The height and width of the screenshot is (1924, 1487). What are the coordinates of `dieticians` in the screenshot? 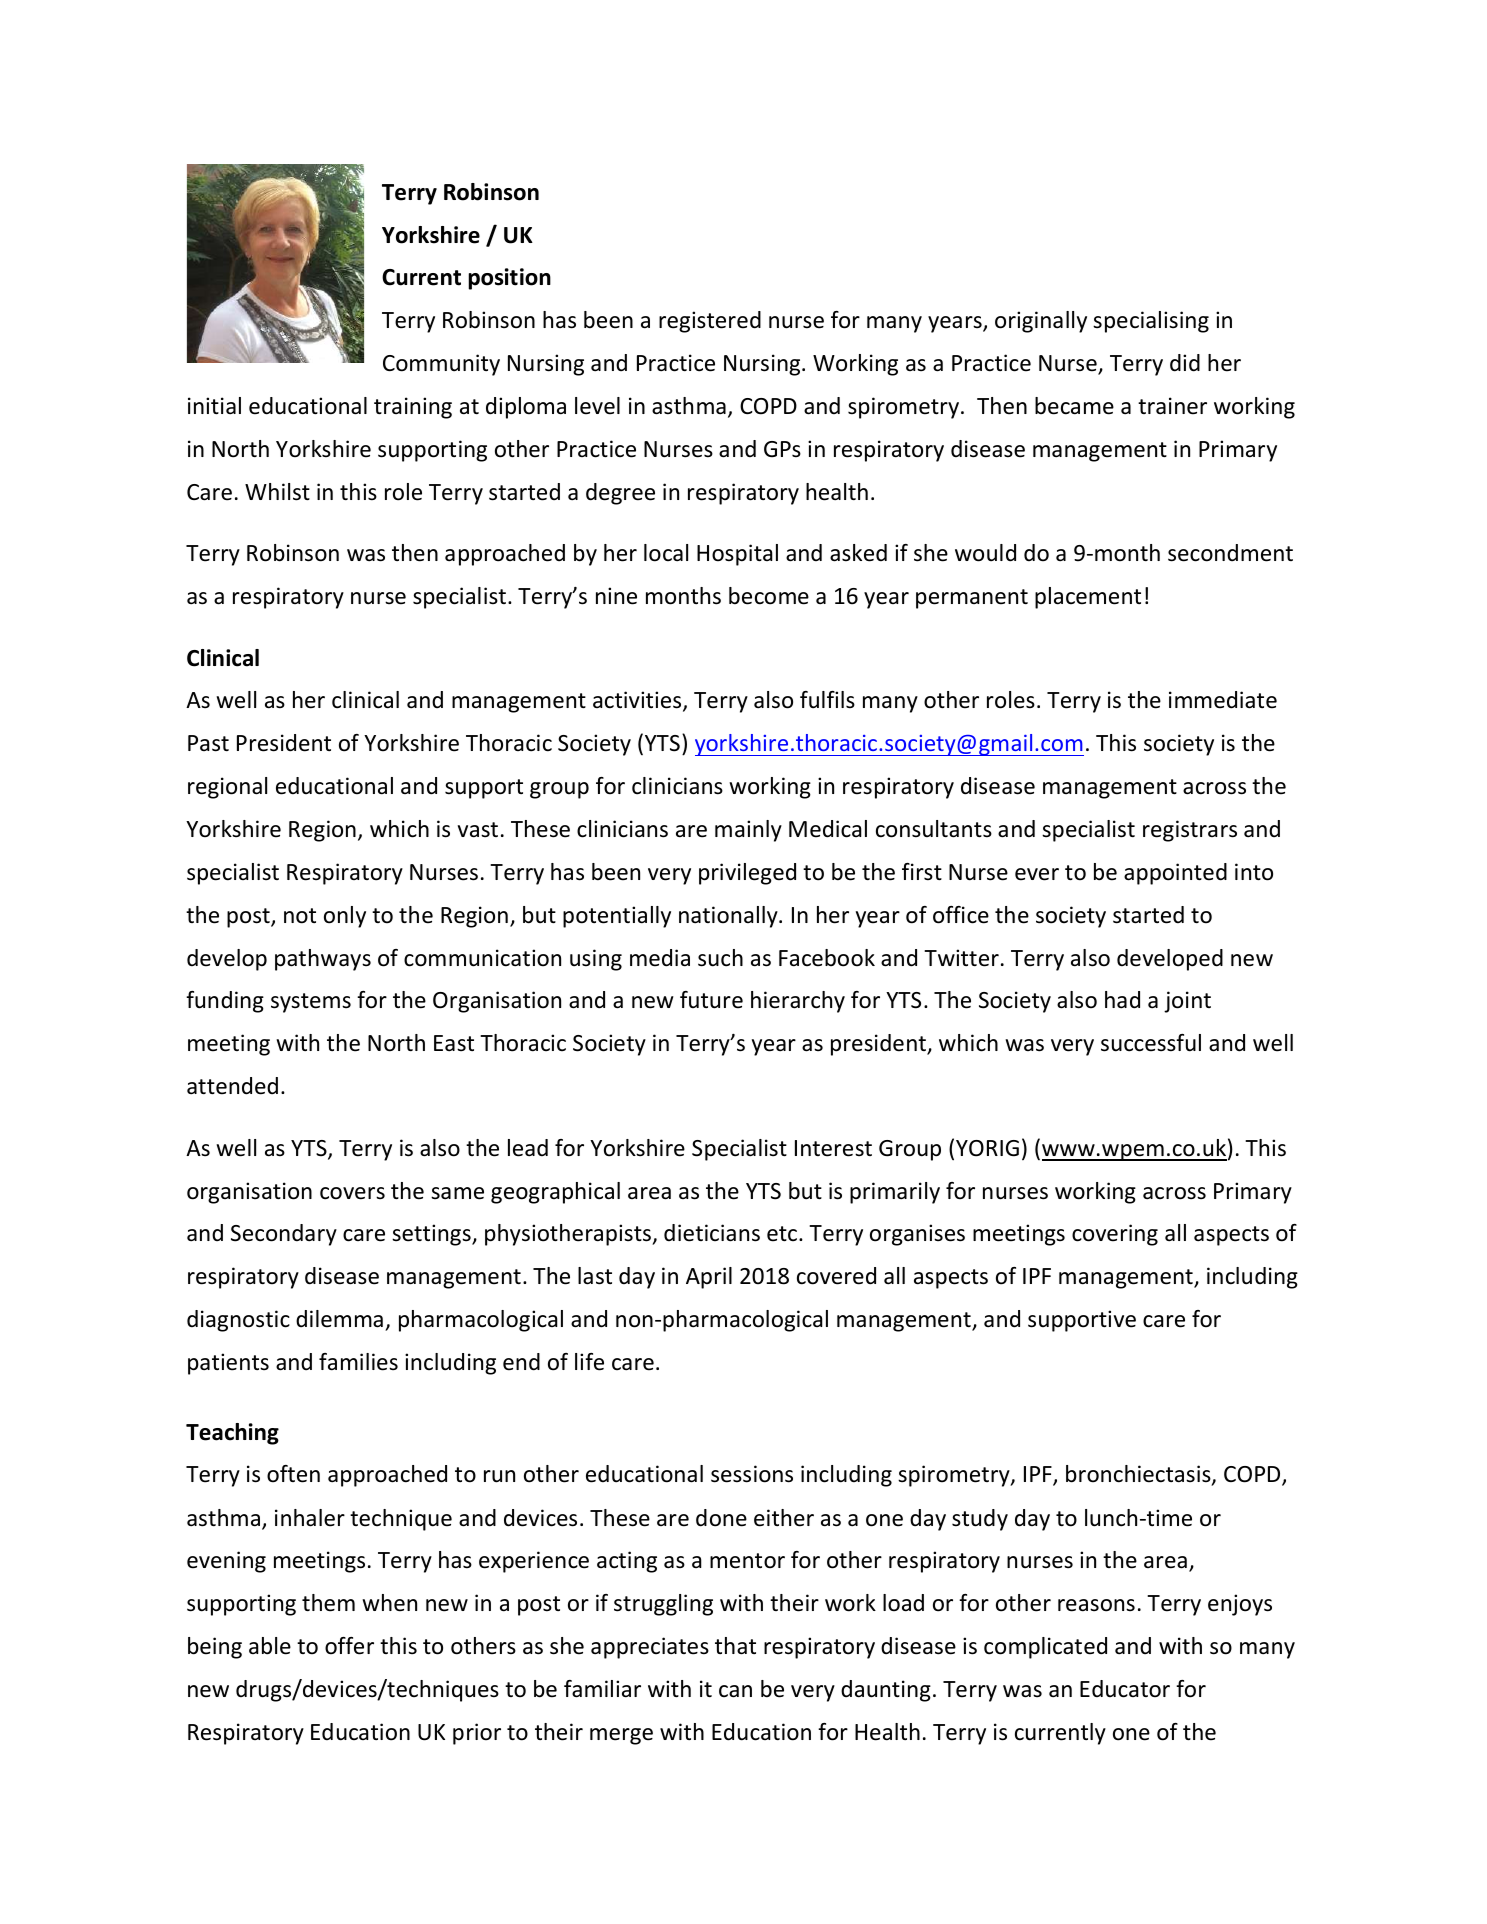 It's located at (712, 1233).
